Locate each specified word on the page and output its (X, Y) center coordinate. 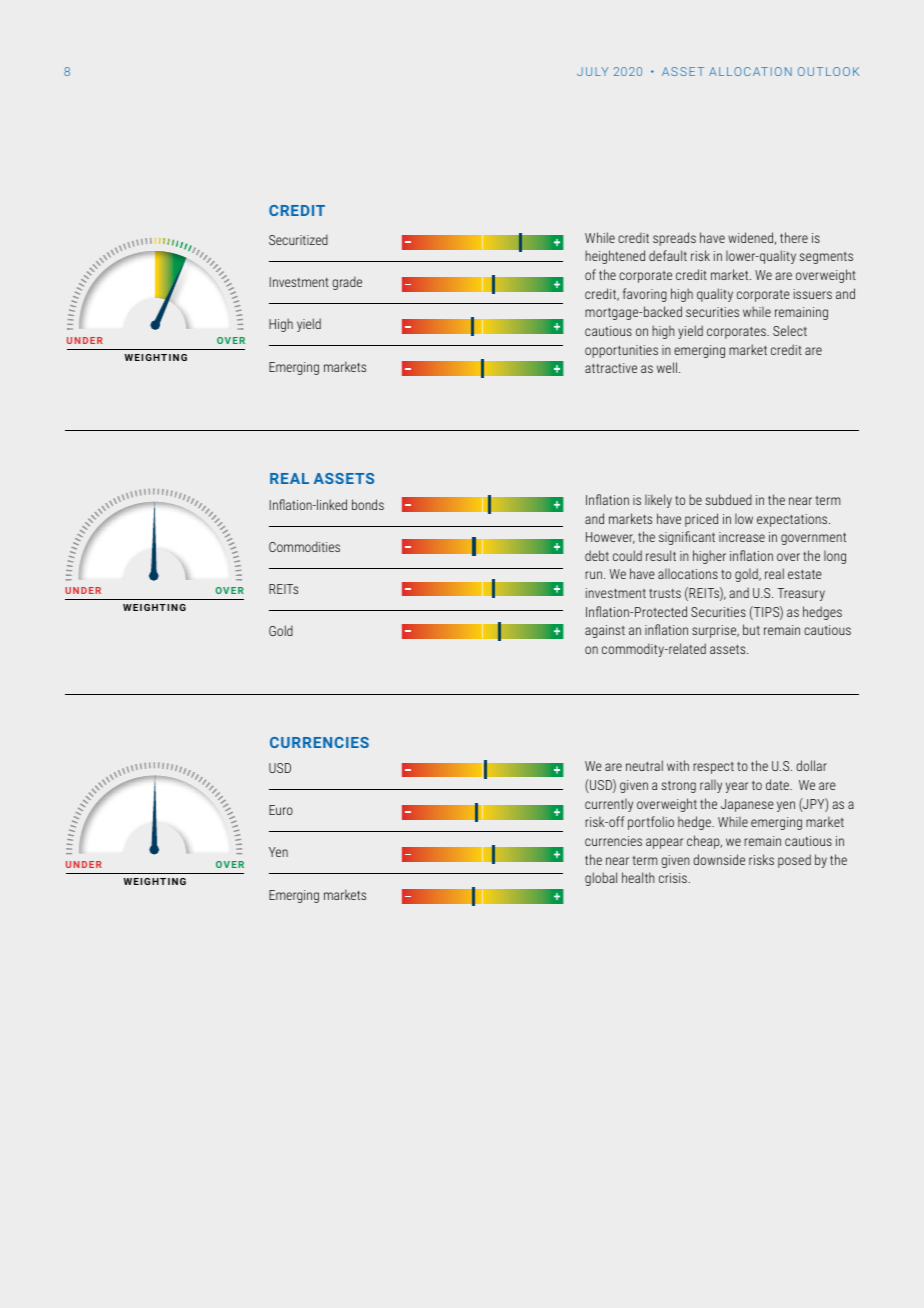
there (794, 237)
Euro (281, 810)
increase (742, 537)
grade (347, 283)
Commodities (304, 546)
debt (597, 555)
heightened (615, 257)
